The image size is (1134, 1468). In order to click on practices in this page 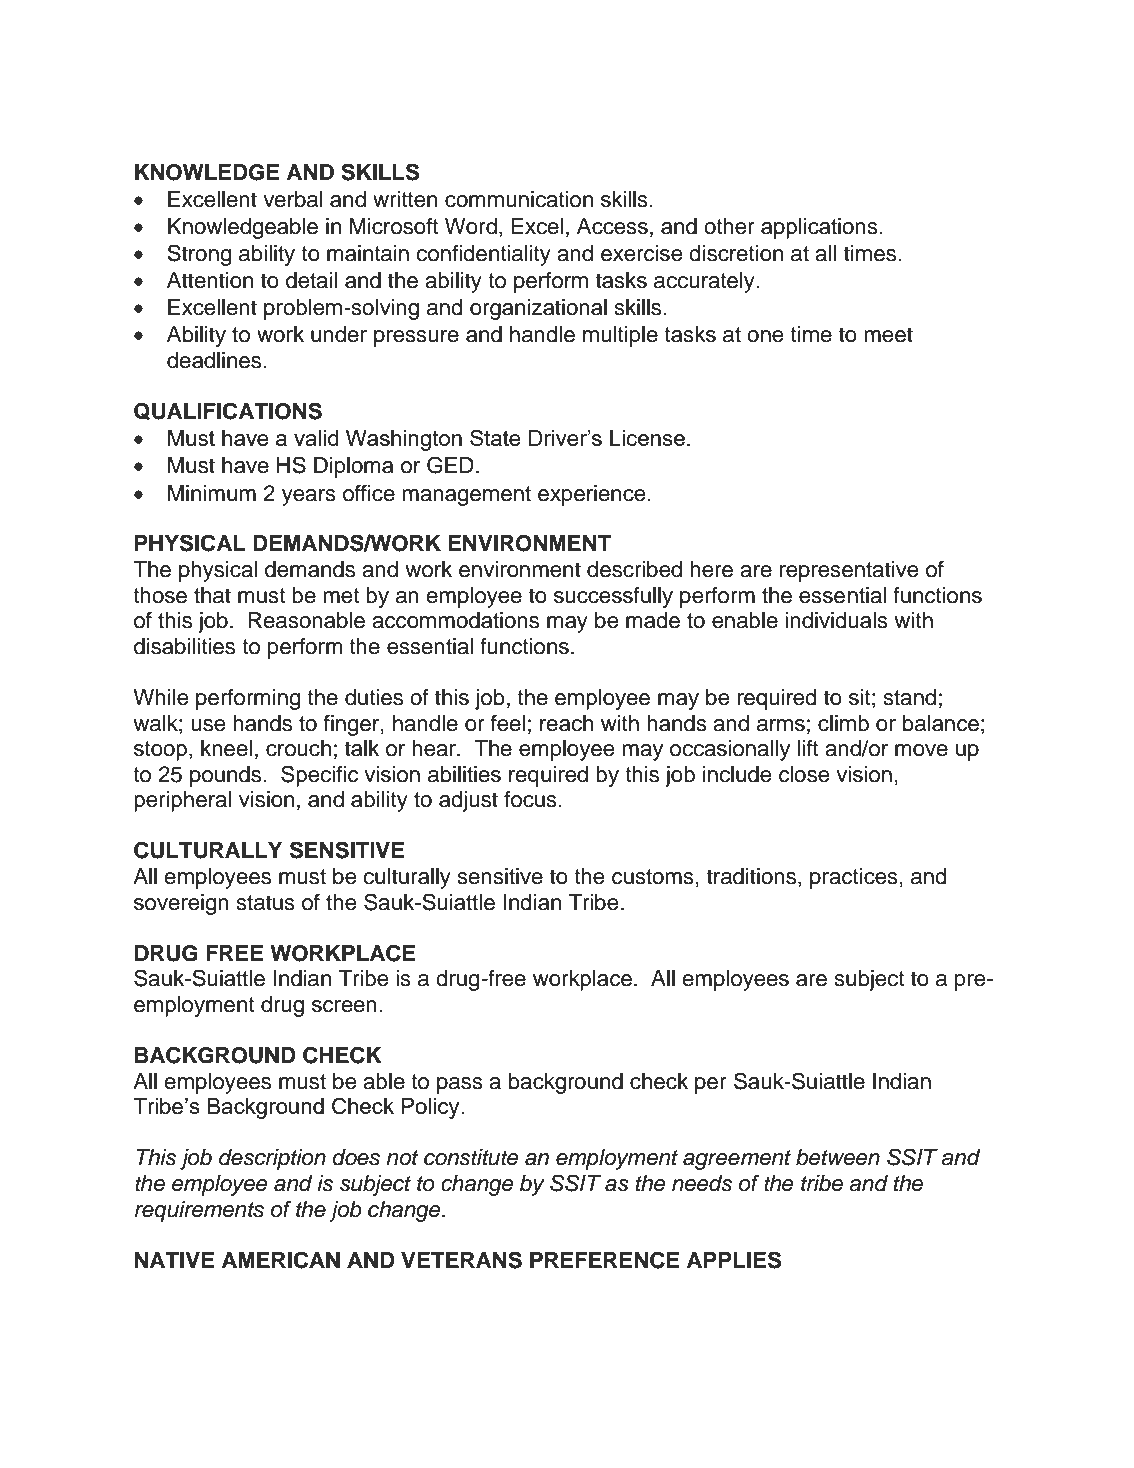, I will do `click(854, 878)`.
